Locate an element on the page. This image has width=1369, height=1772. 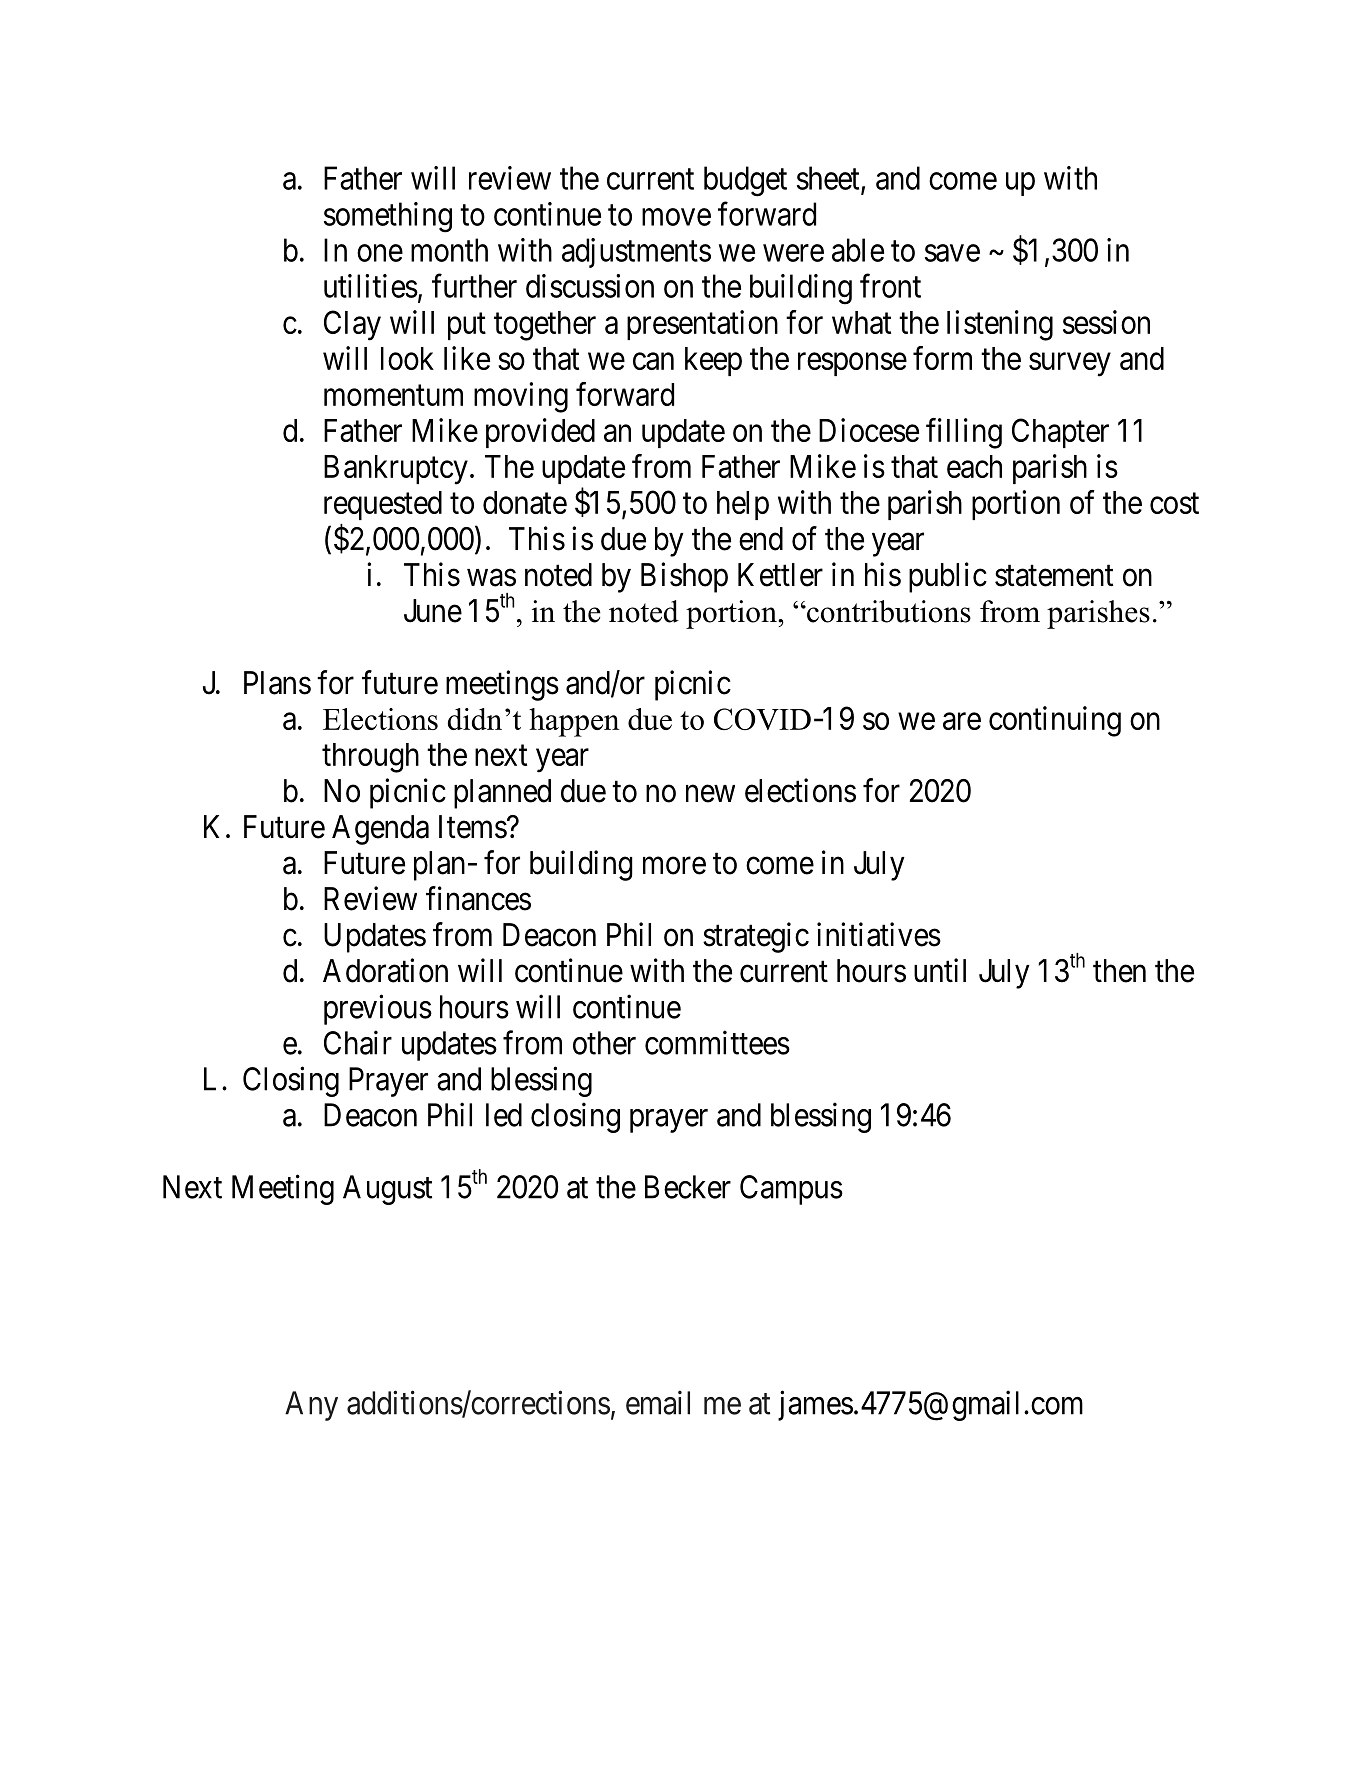
Any is located at coordinates (311, 1406).
